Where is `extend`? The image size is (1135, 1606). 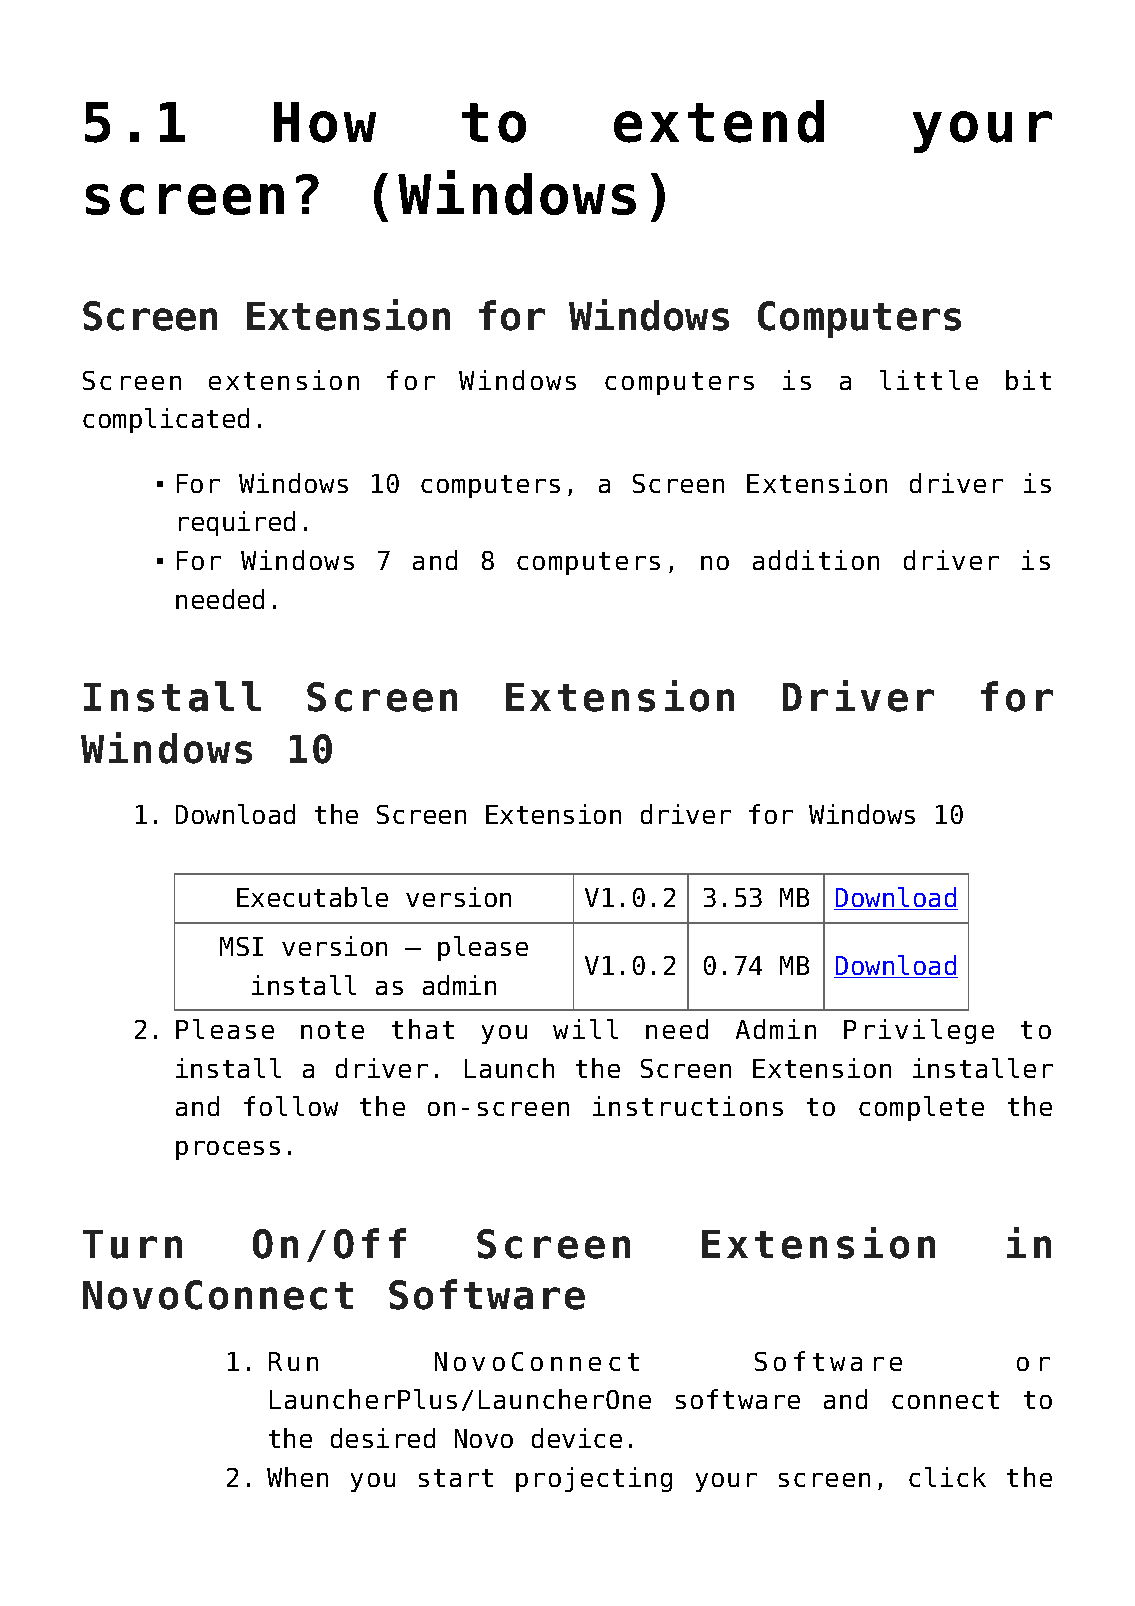 extend is located at coordinates (719, 121).
